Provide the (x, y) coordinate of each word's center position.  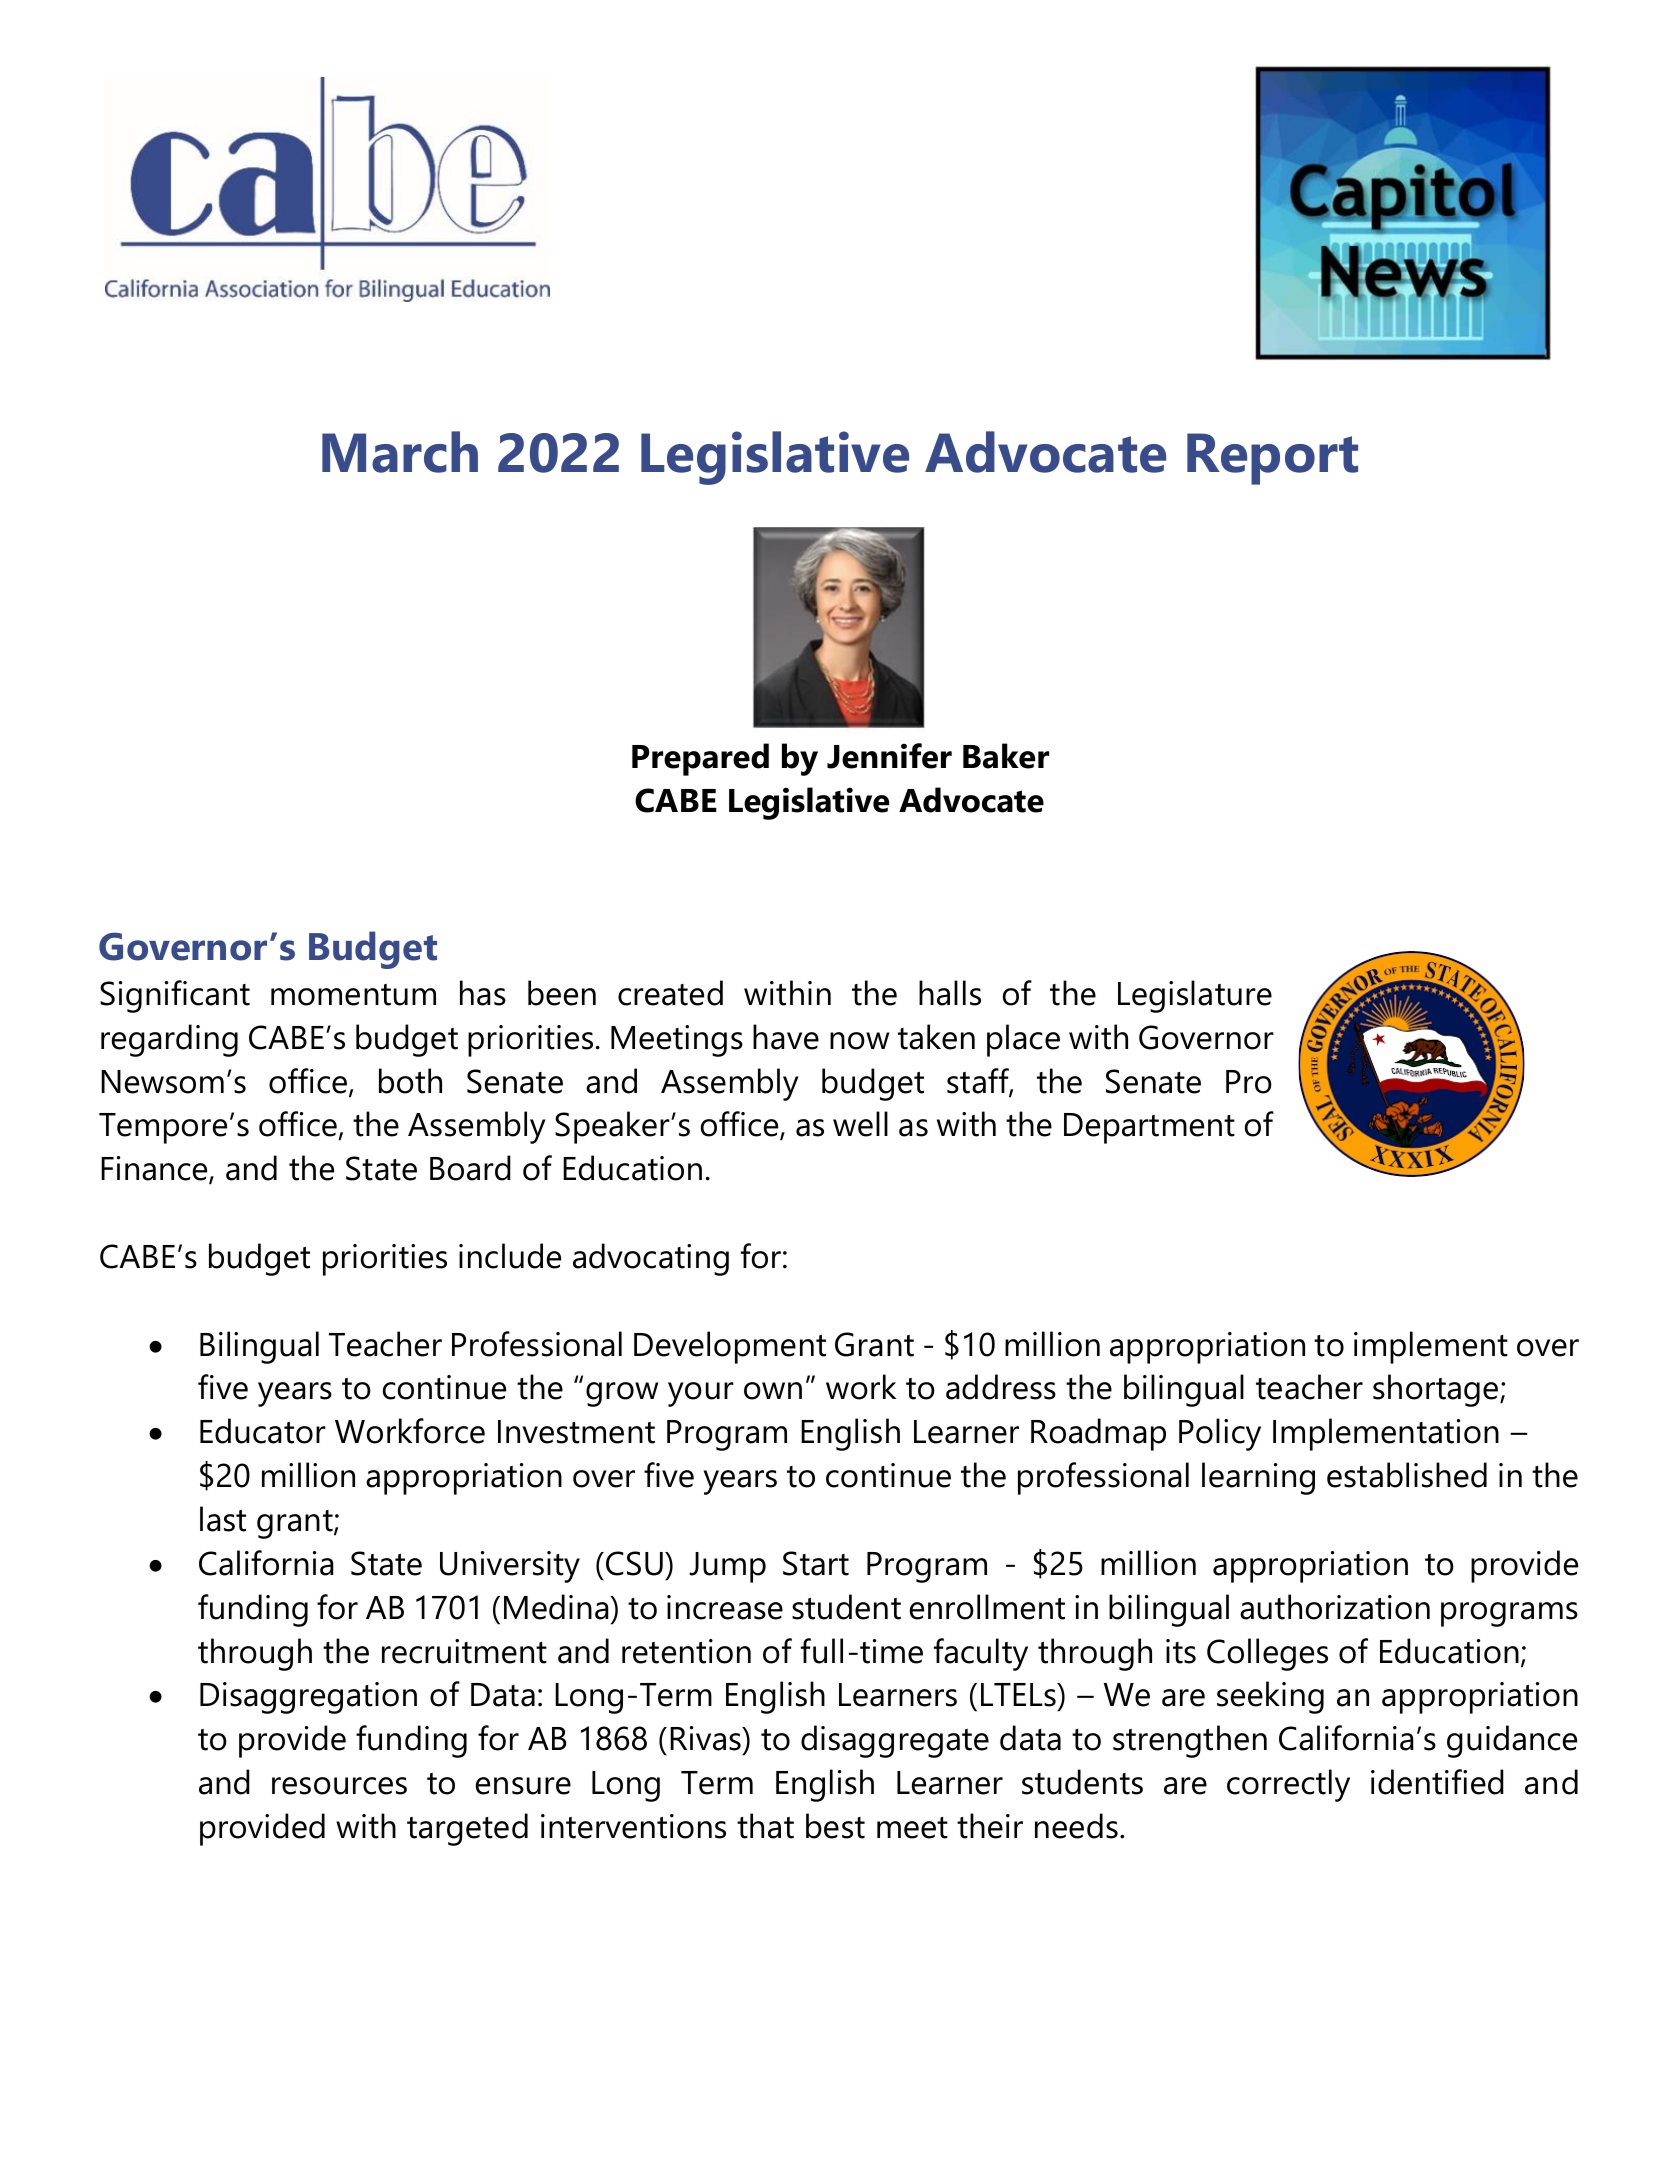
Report (1272, 459)
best (835, 1826)
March (400, 452)
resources (339, 1786)
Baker (1006, 756)
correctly (1288, 1785)
